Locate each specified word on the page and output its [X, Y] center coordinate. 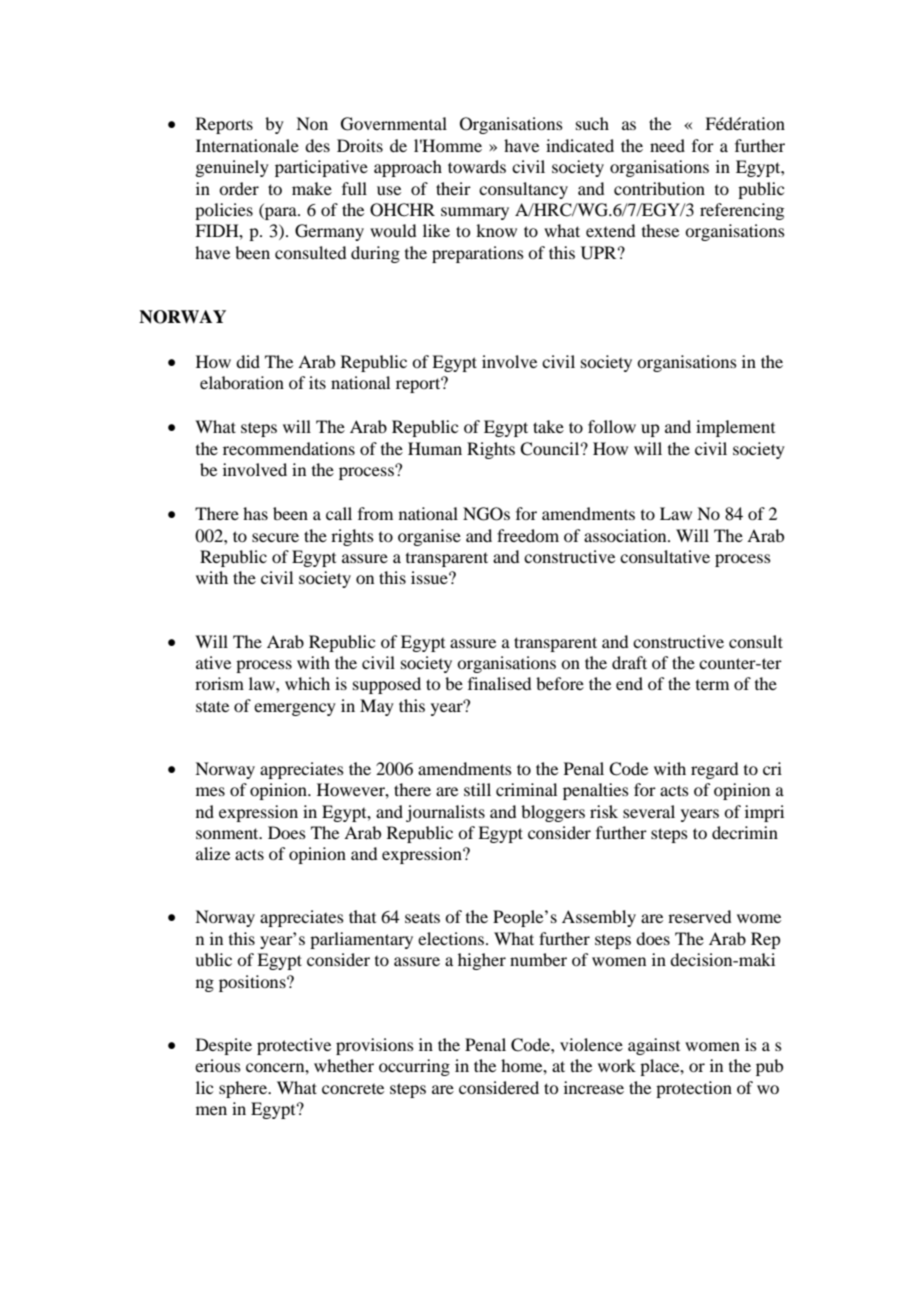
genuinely [232, 168]
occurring [414, 1067]
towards [477, 166]
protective [294, 1046]
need [667, 145]
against [654, 1046]
